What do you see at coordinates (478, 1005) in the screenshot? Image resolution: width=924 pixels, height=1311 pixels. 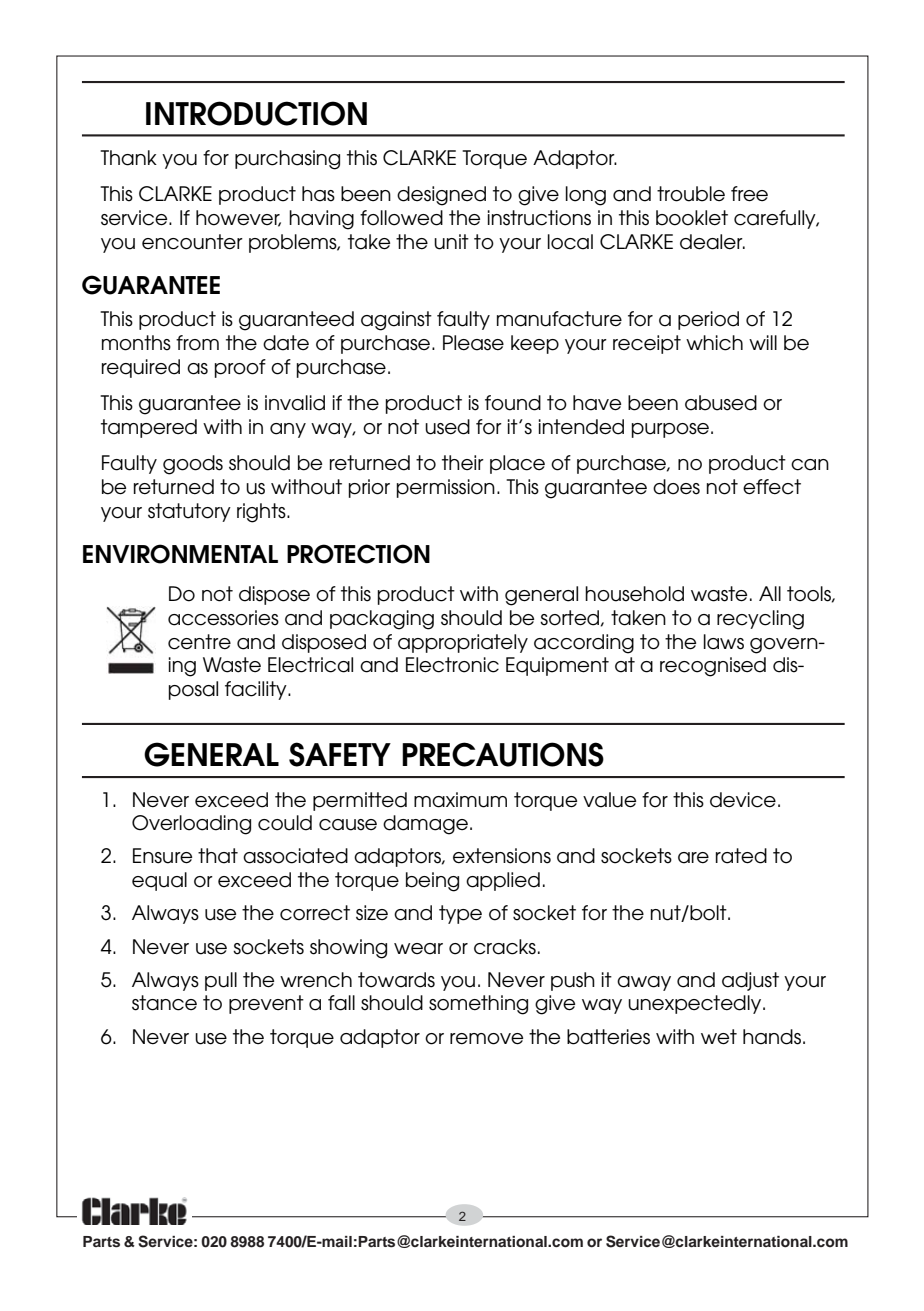 I see `something` at bounding box center [478, 1005].
